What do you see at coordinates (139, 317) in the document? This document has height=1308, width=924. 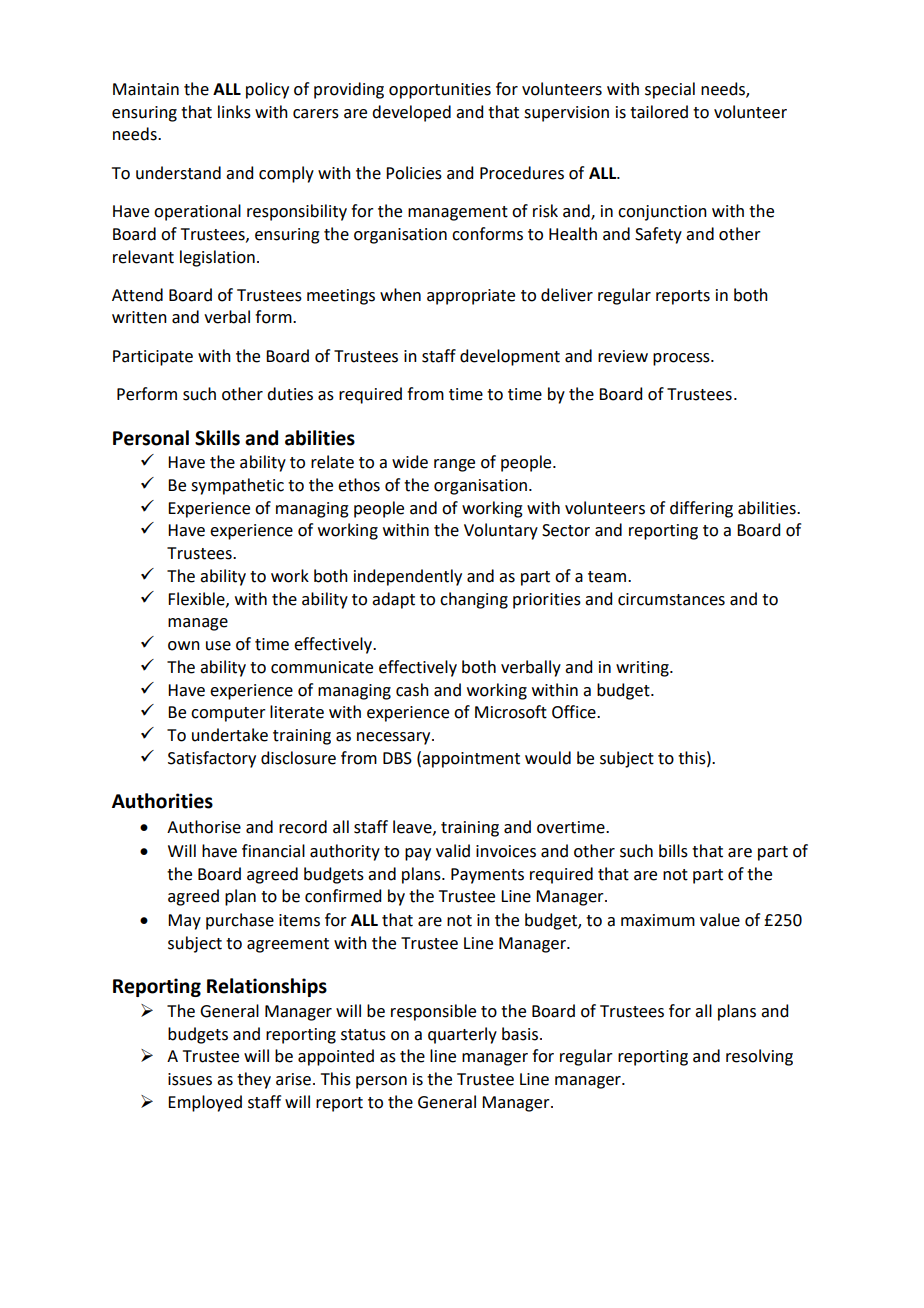 I see `written` at bounding box center [139, 317].
